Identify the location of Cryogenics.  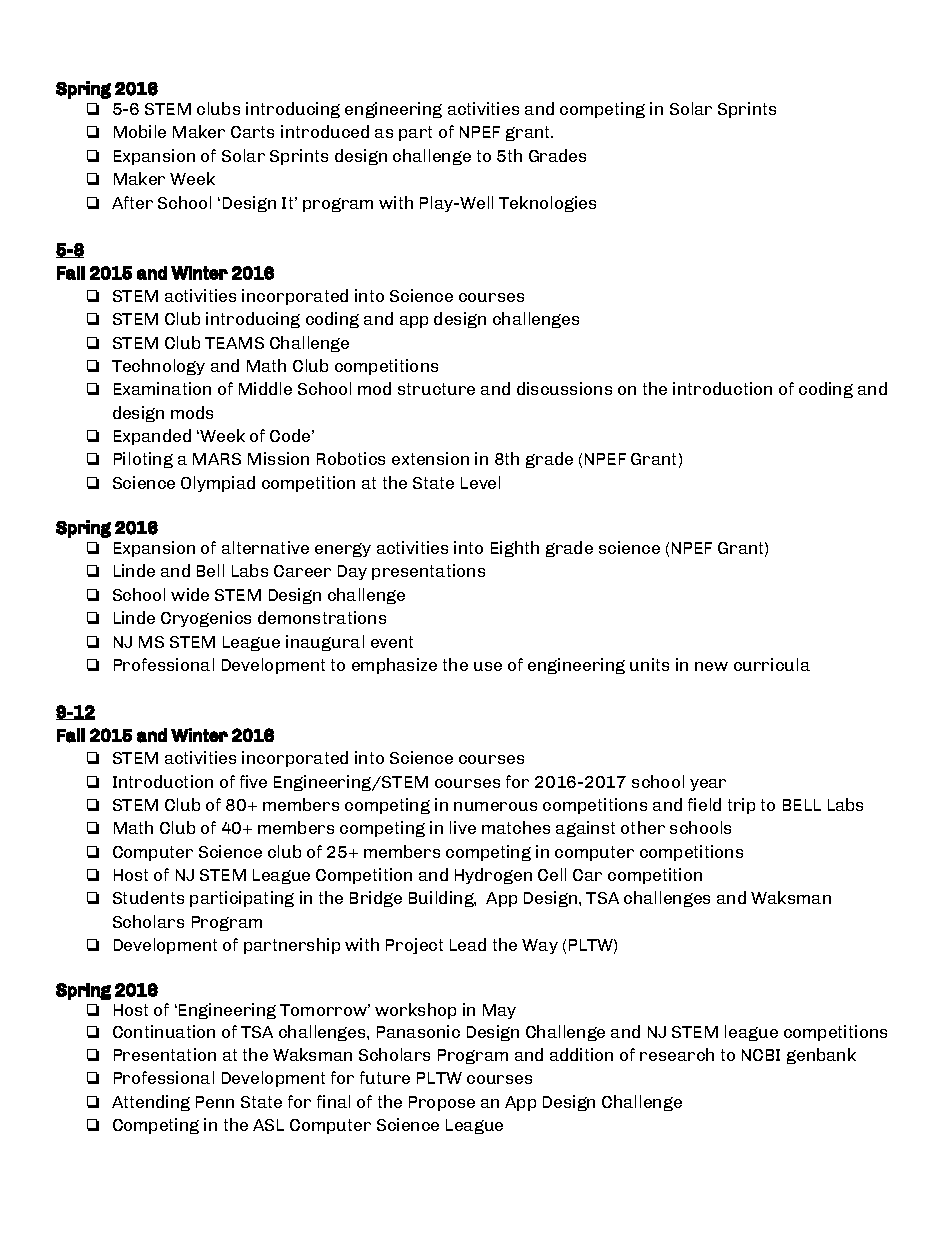
(206, 619).
